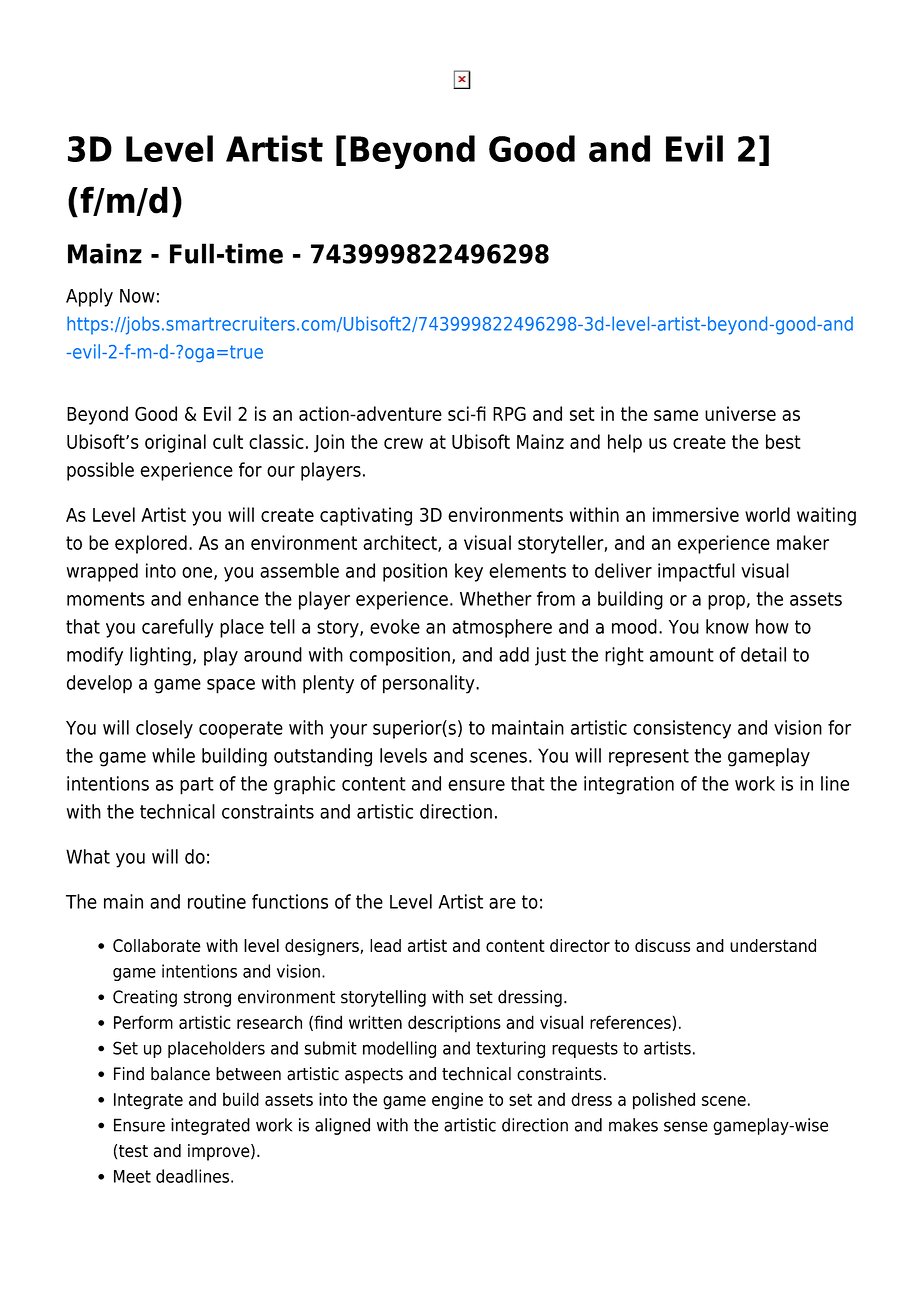 The width and height of the screenshot is (924, 1308). I want to click on test, so click(133, 1151).
